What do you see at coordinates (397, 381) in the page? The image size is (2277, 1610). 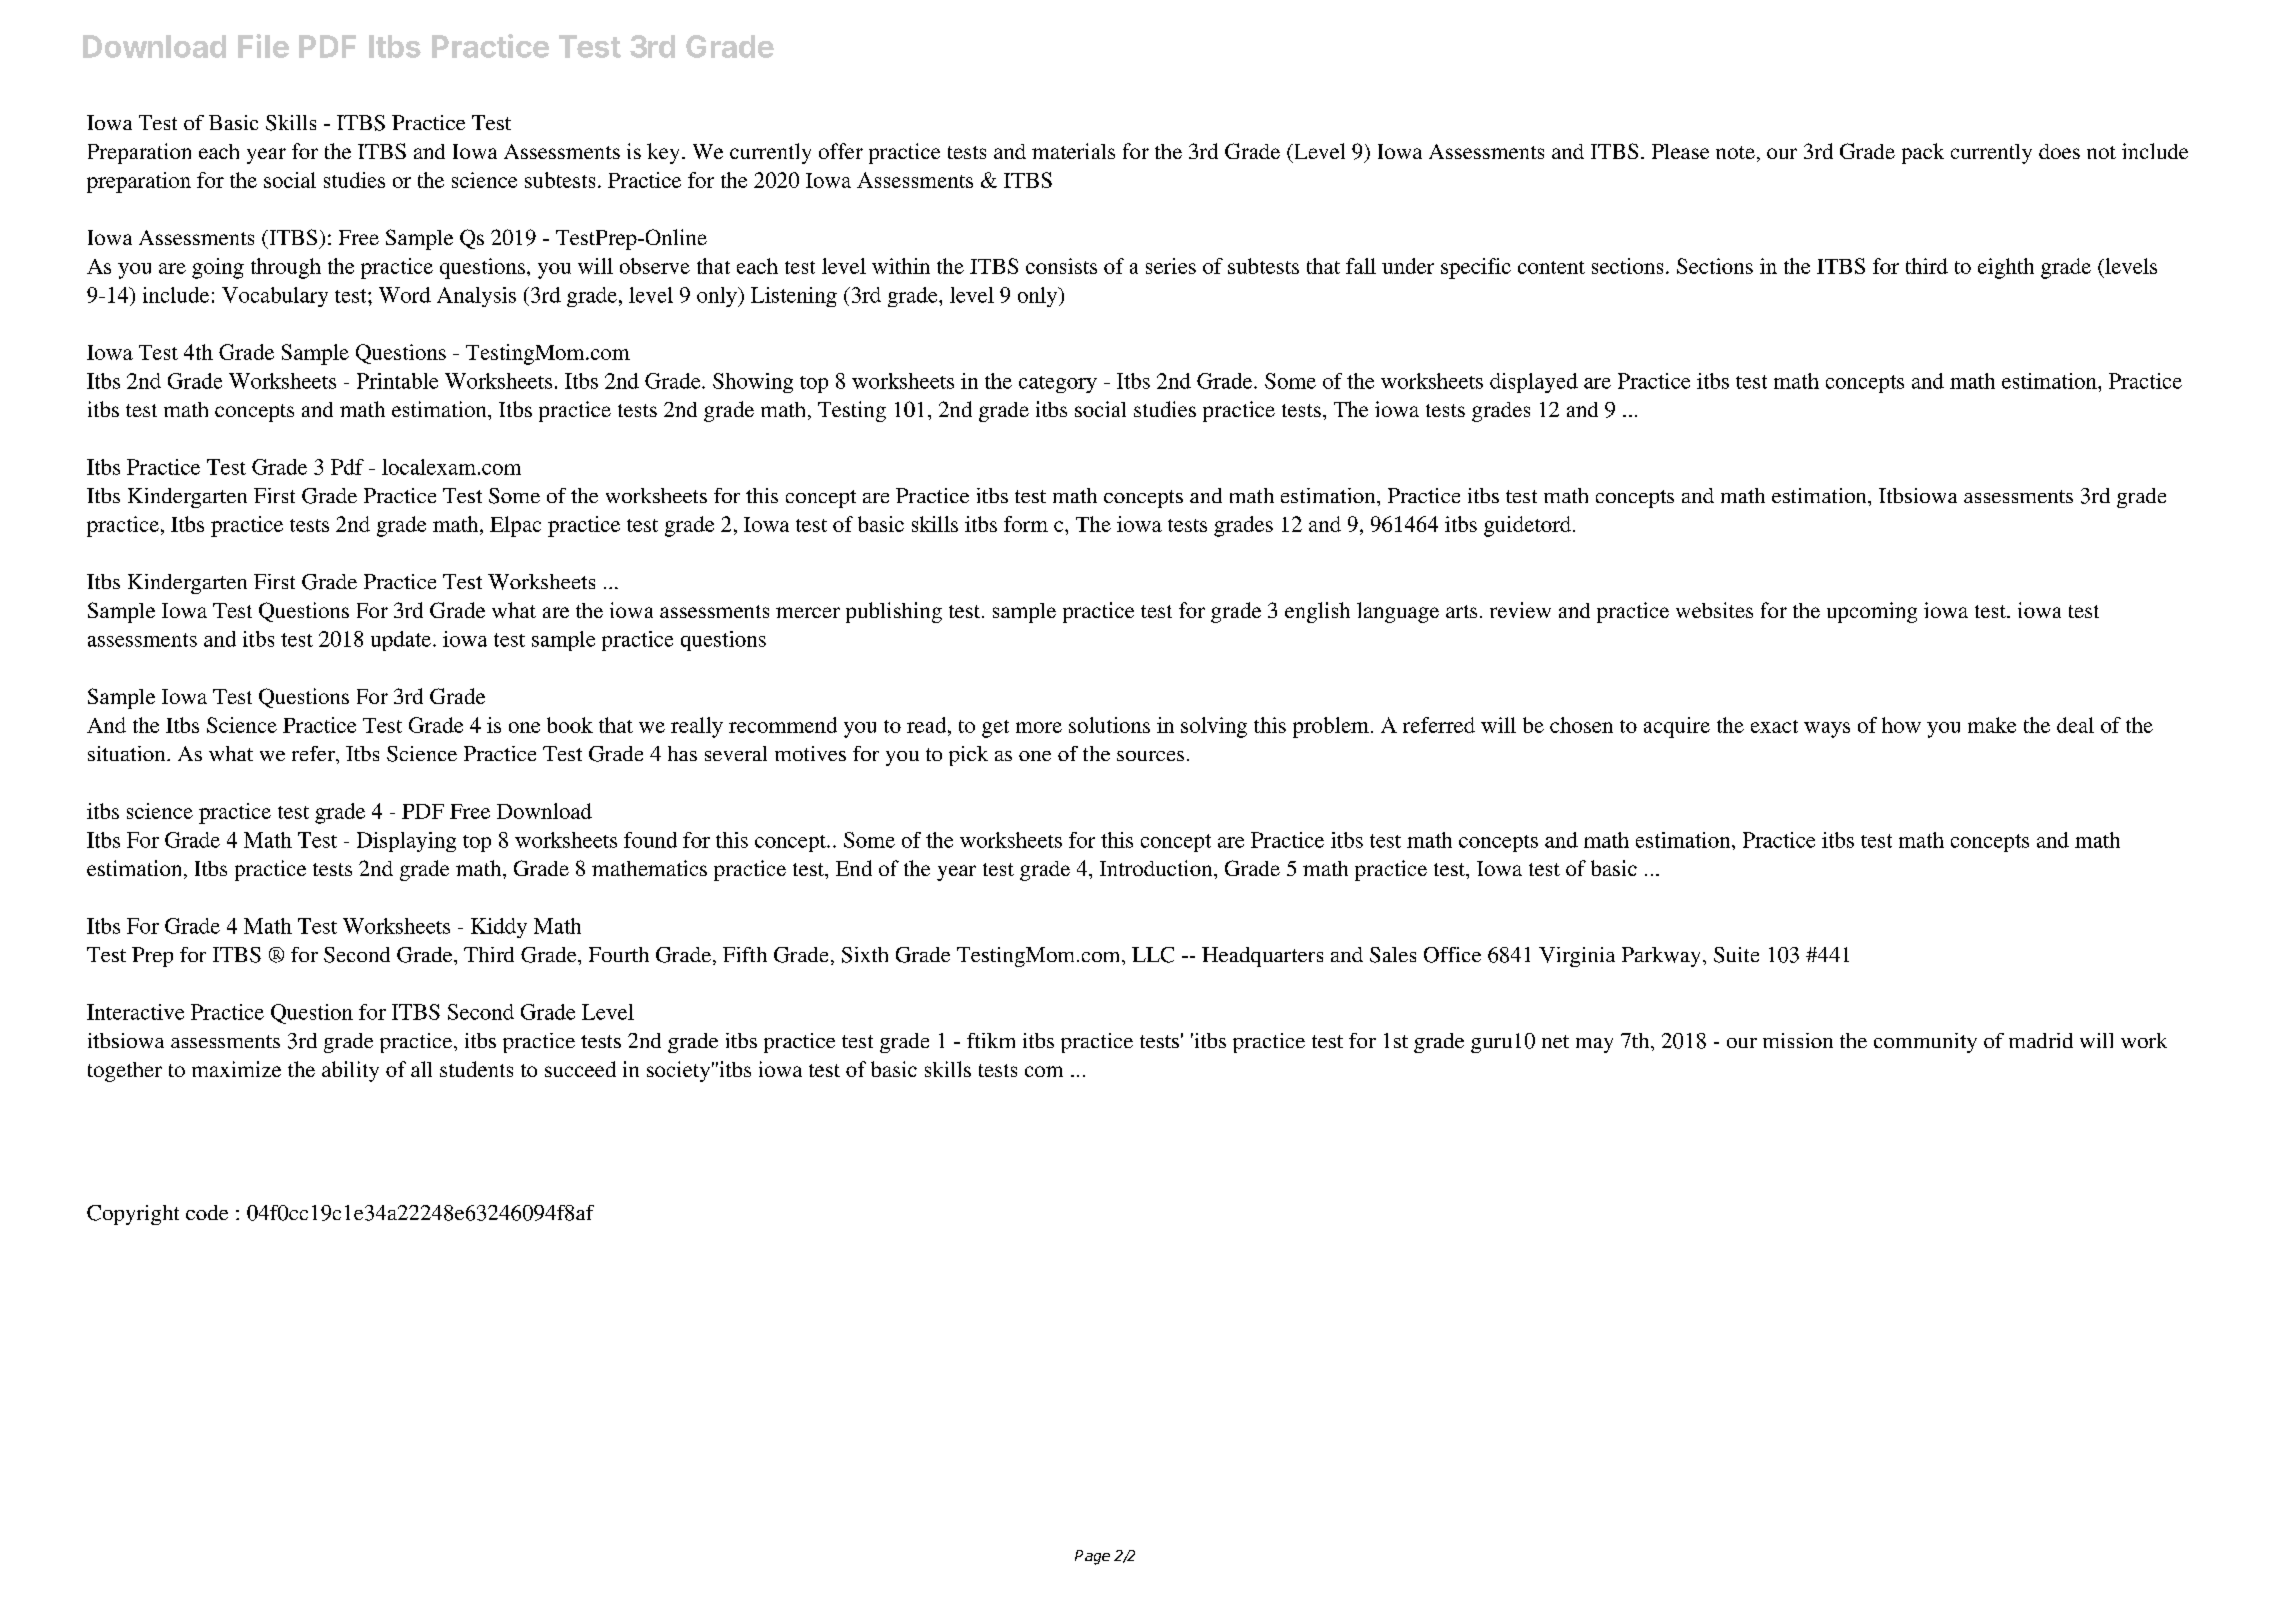 I see `Printable` at bounding box center [397, 381].
